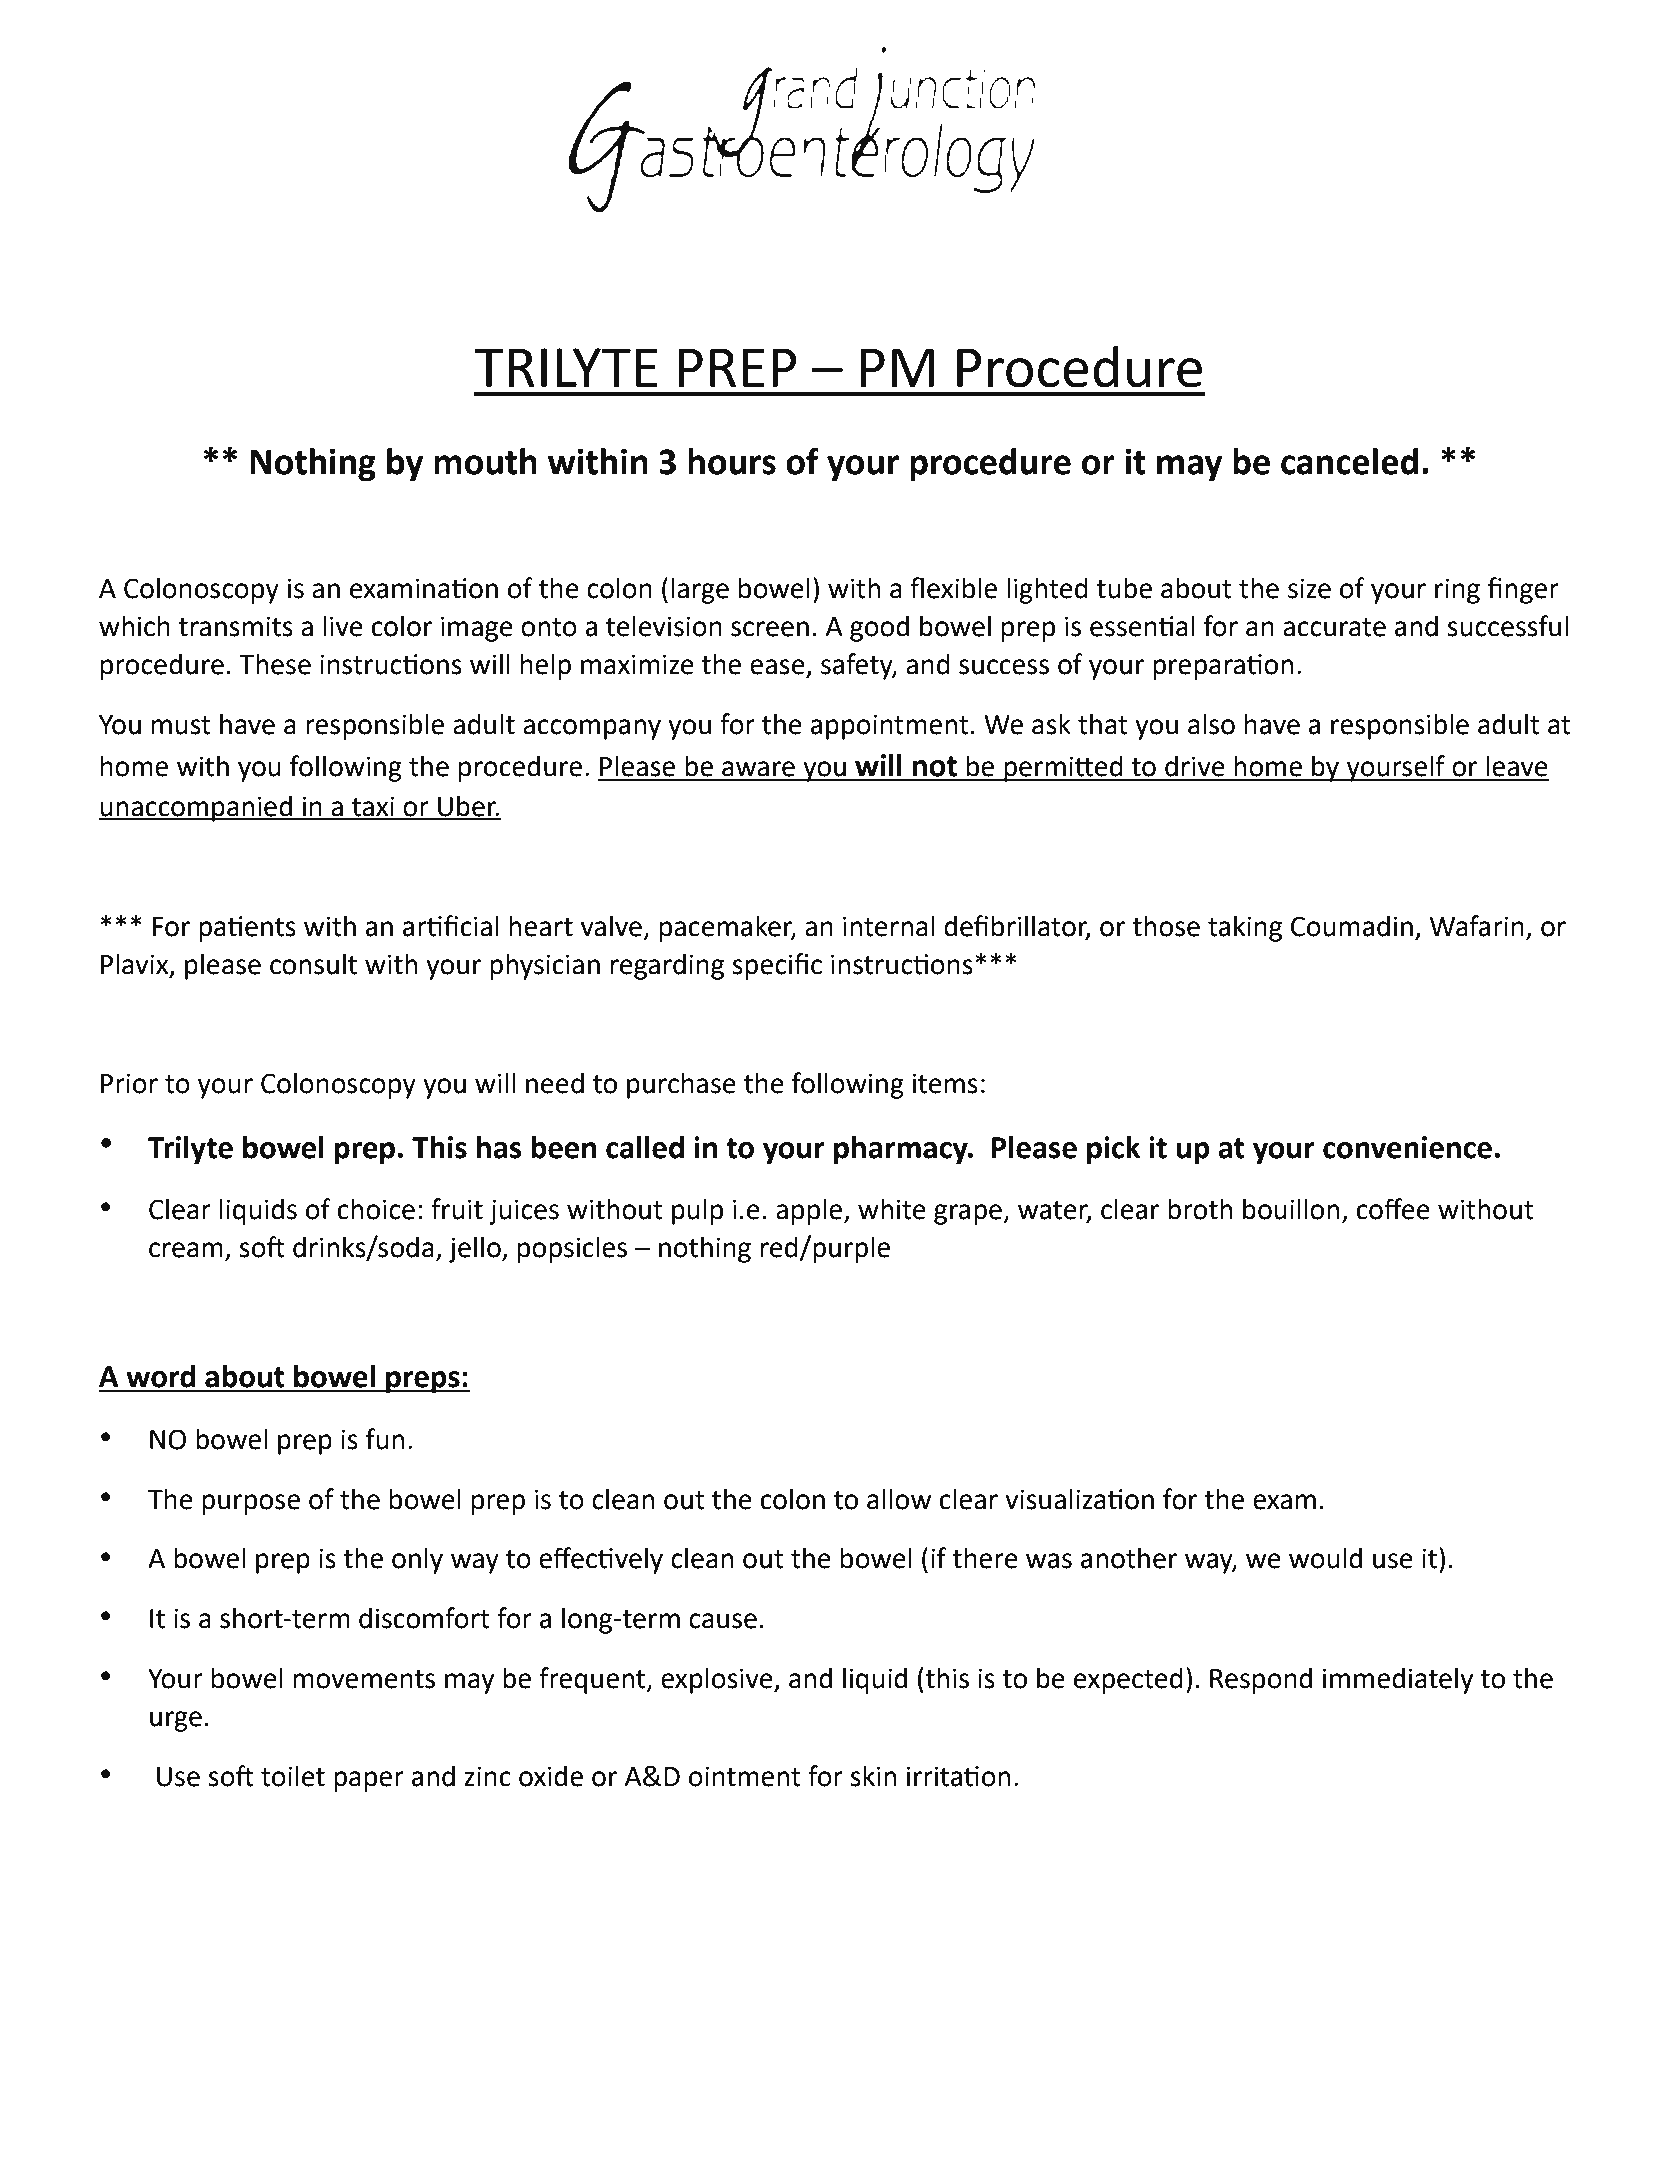 This screenshot has height=2173, width=1679. Describe the element at coordinates (186, 1250) in the screenshot. I see `cream` at that location.
